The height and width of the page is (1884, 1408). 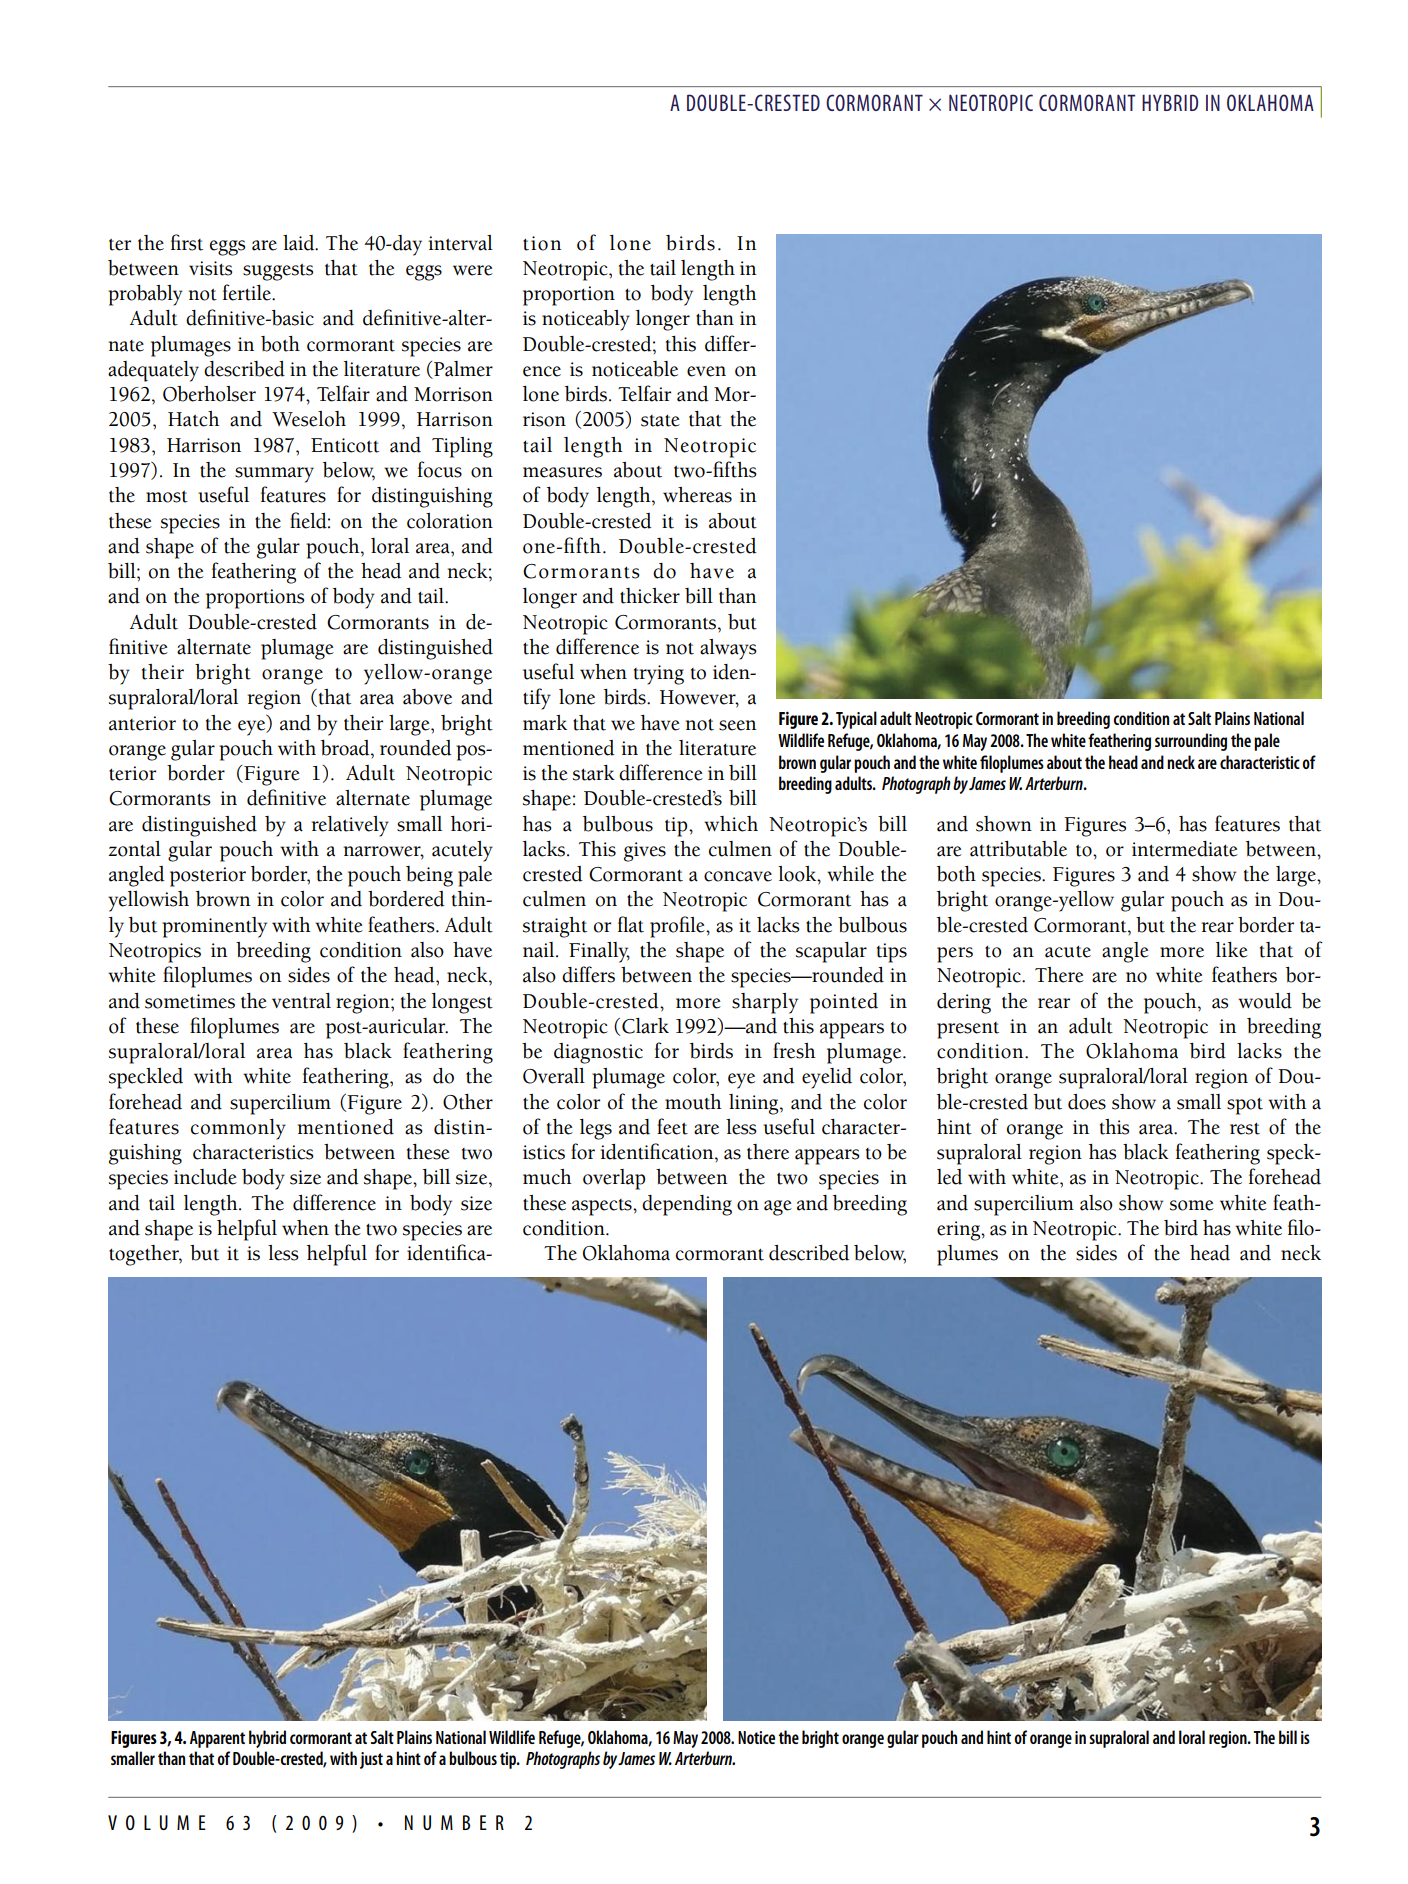 I want to click on noticeable, so click(x=635, y=369).
